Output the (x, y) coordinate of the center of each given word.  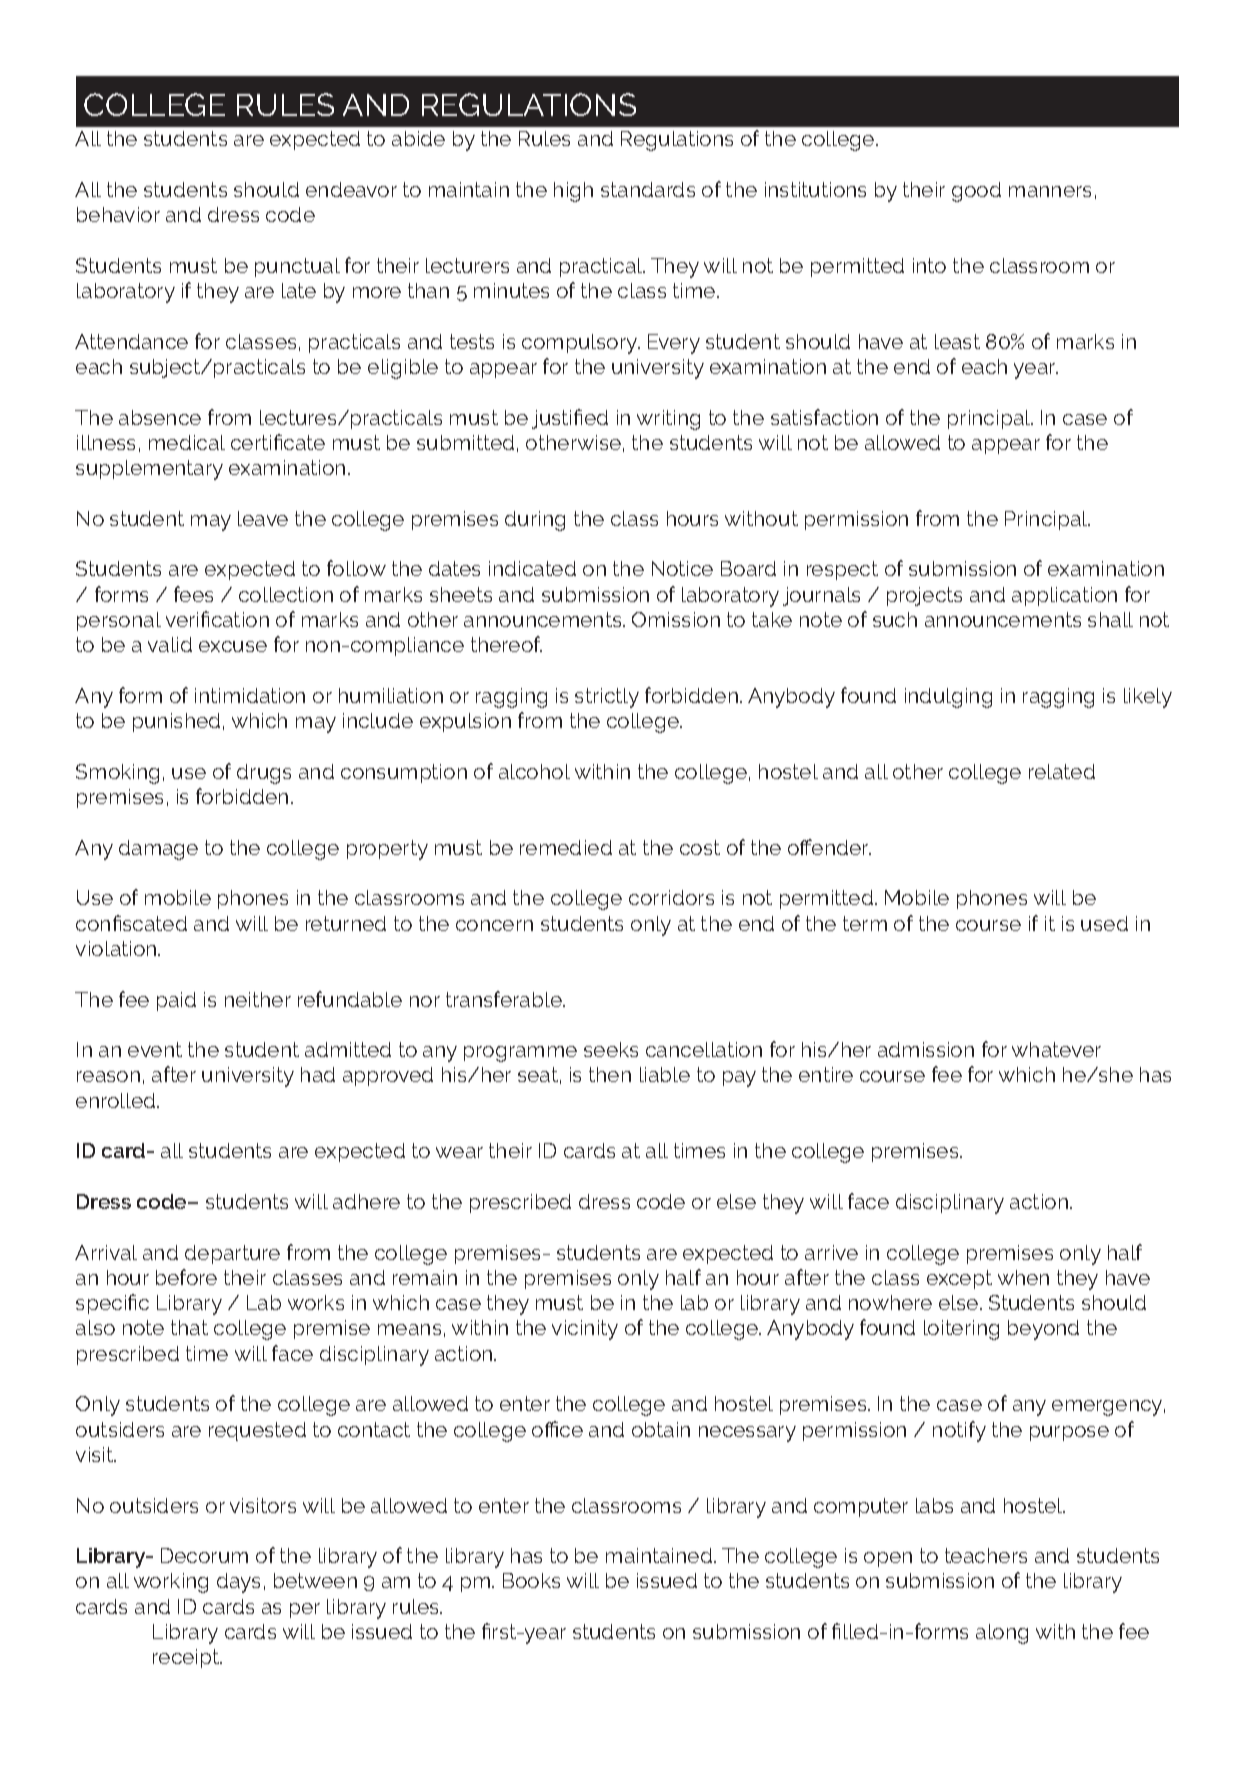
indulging (948, 698)
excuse (233, 646)
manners (1050, 191)
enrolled (117, 1100)
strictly (607, 698)
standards (648, 189)
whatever (1056, 1049)
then (610, 1074)
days (238, 1583)
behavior (118, 214)
